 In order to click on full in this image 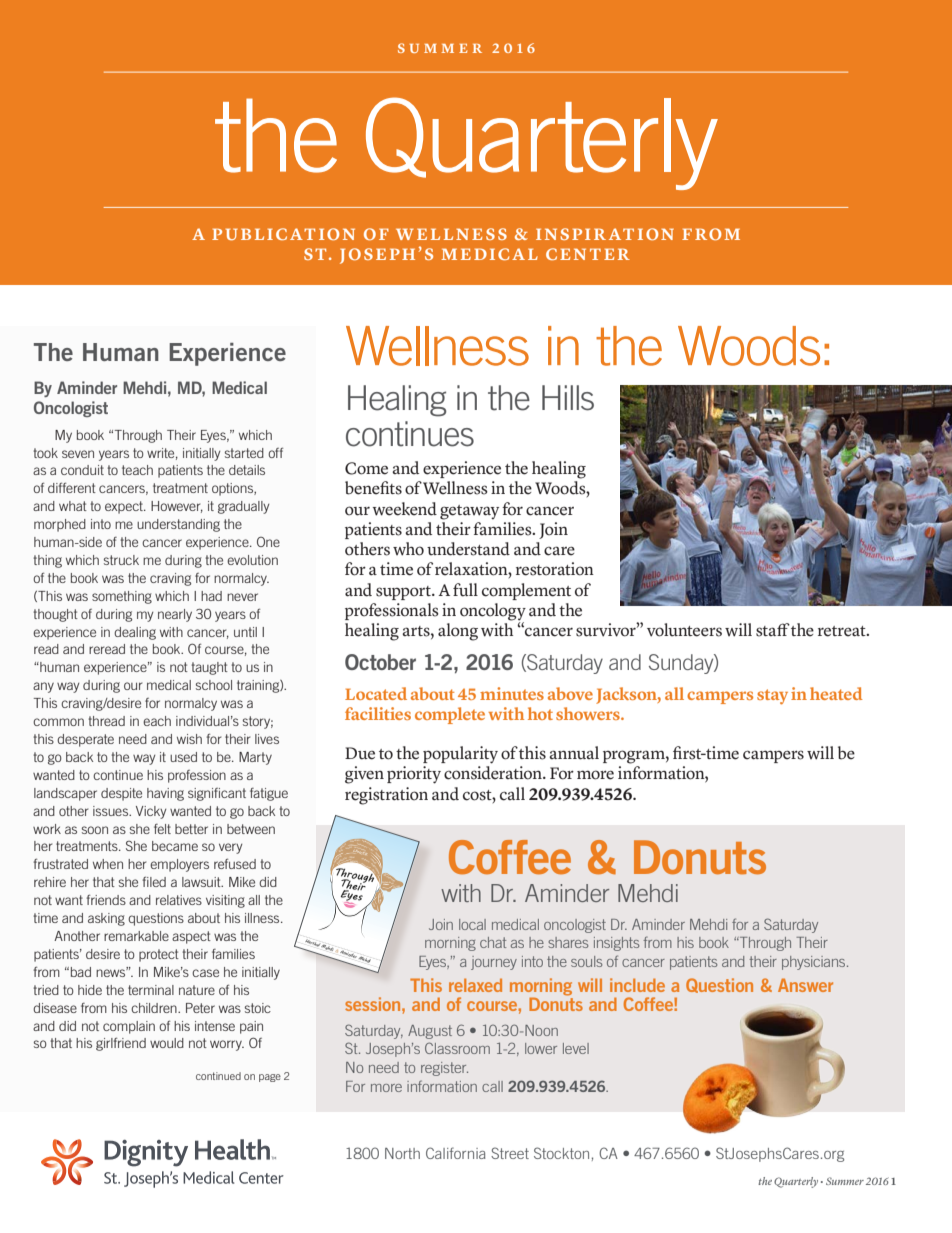, I will do `click(465, 590)`.
